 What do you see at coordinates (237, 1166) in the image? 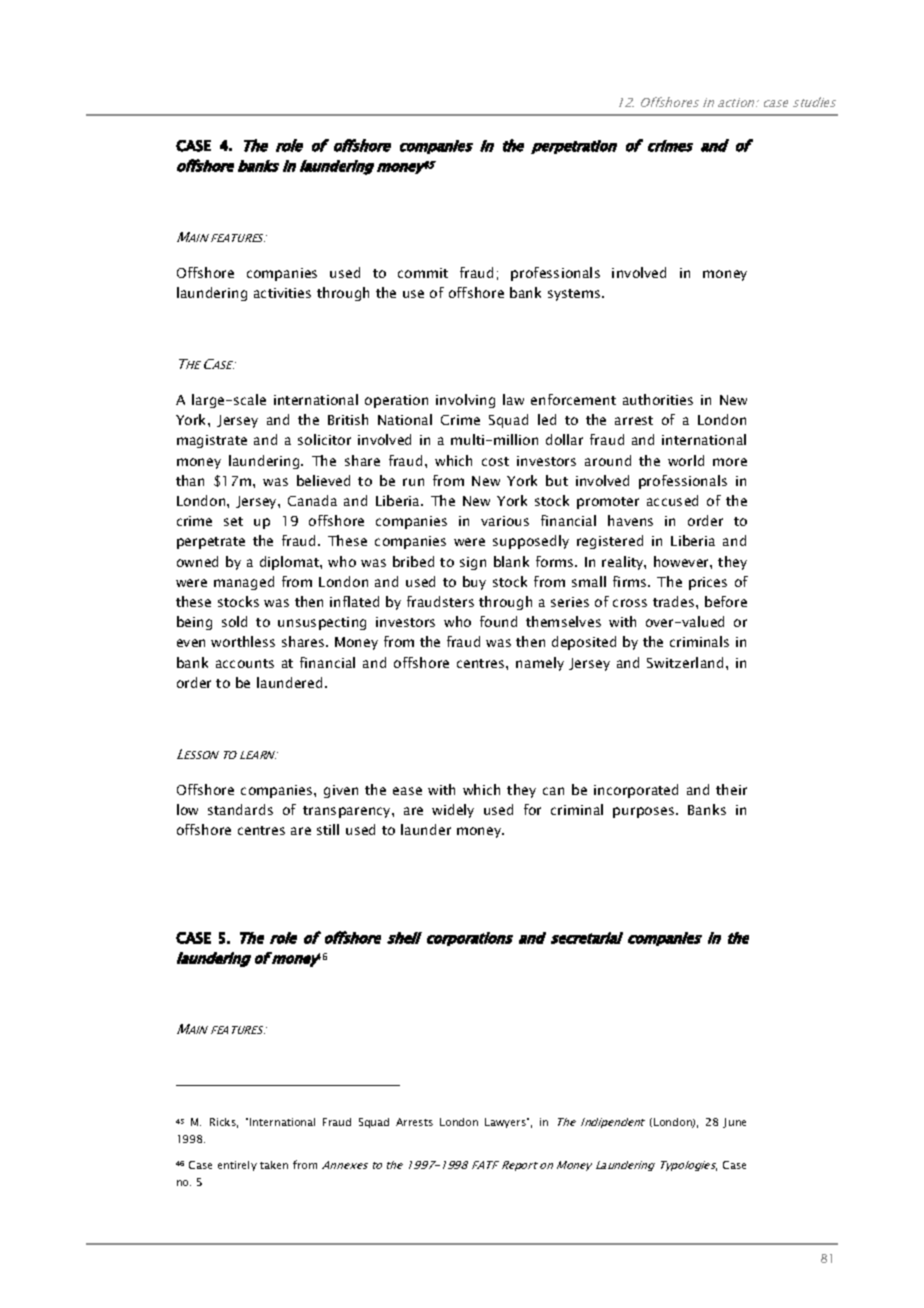
I see `entirely` at bounding box center [237, 1166].
